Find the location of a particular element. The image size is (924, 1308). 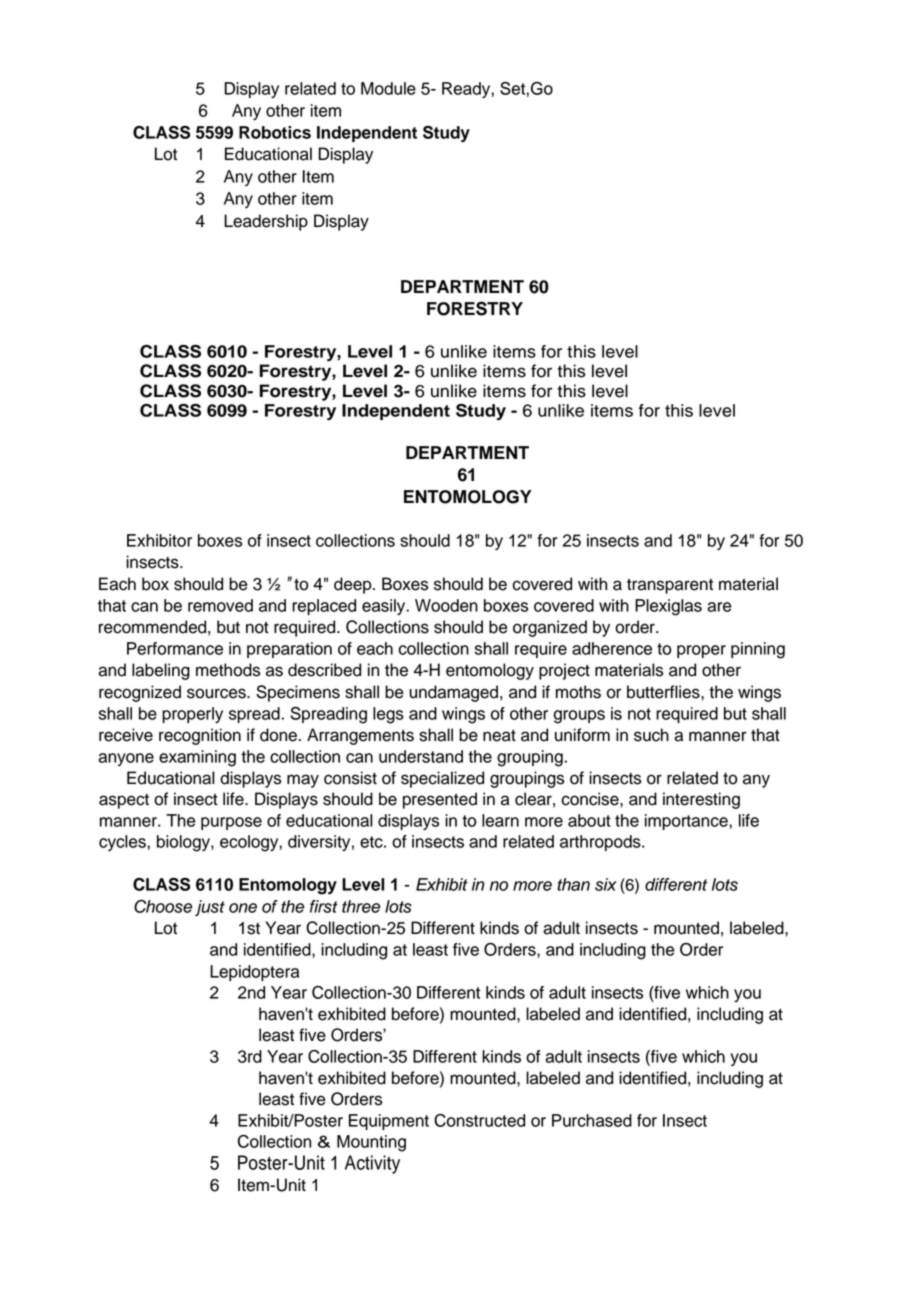

three is located at coordinates (361, 906).
